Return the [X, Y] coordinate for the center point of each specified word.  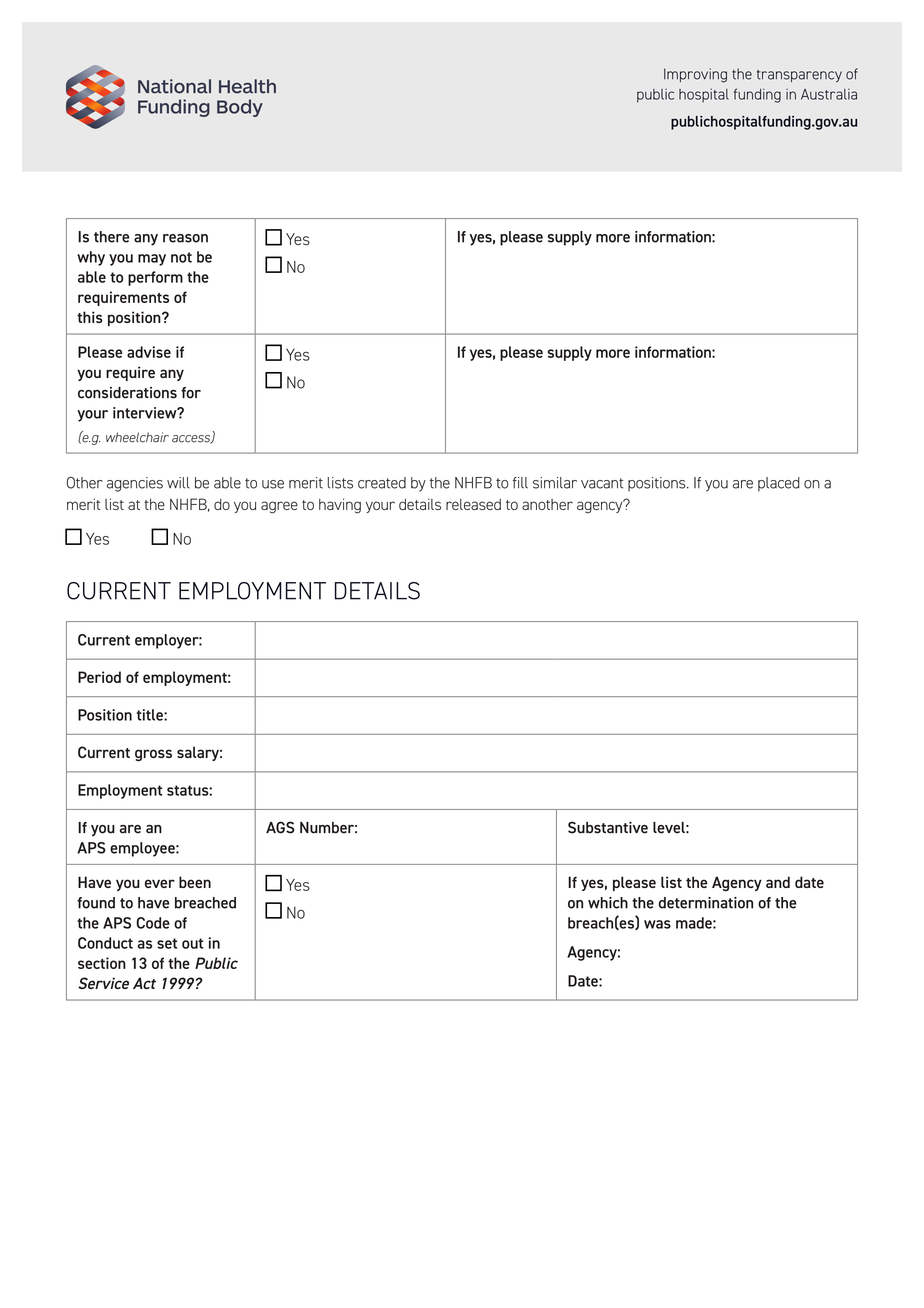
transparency [799, 76]
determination [706, 903]
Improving [695, 75]
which [608, 903]
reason [185, 238]
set [167, 943]
